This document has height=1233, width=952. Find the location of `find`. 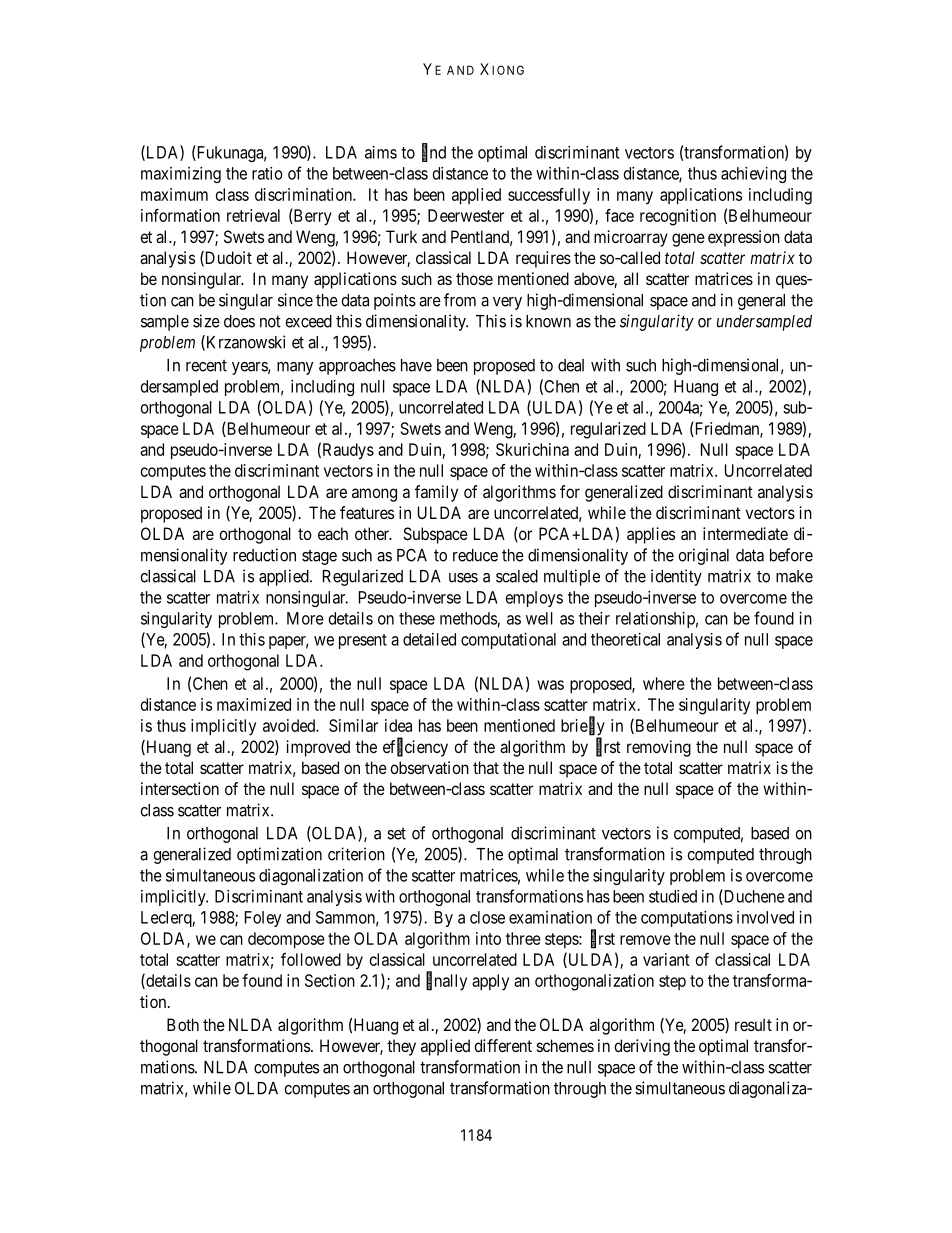

find is located at coordinates (434, 152).
